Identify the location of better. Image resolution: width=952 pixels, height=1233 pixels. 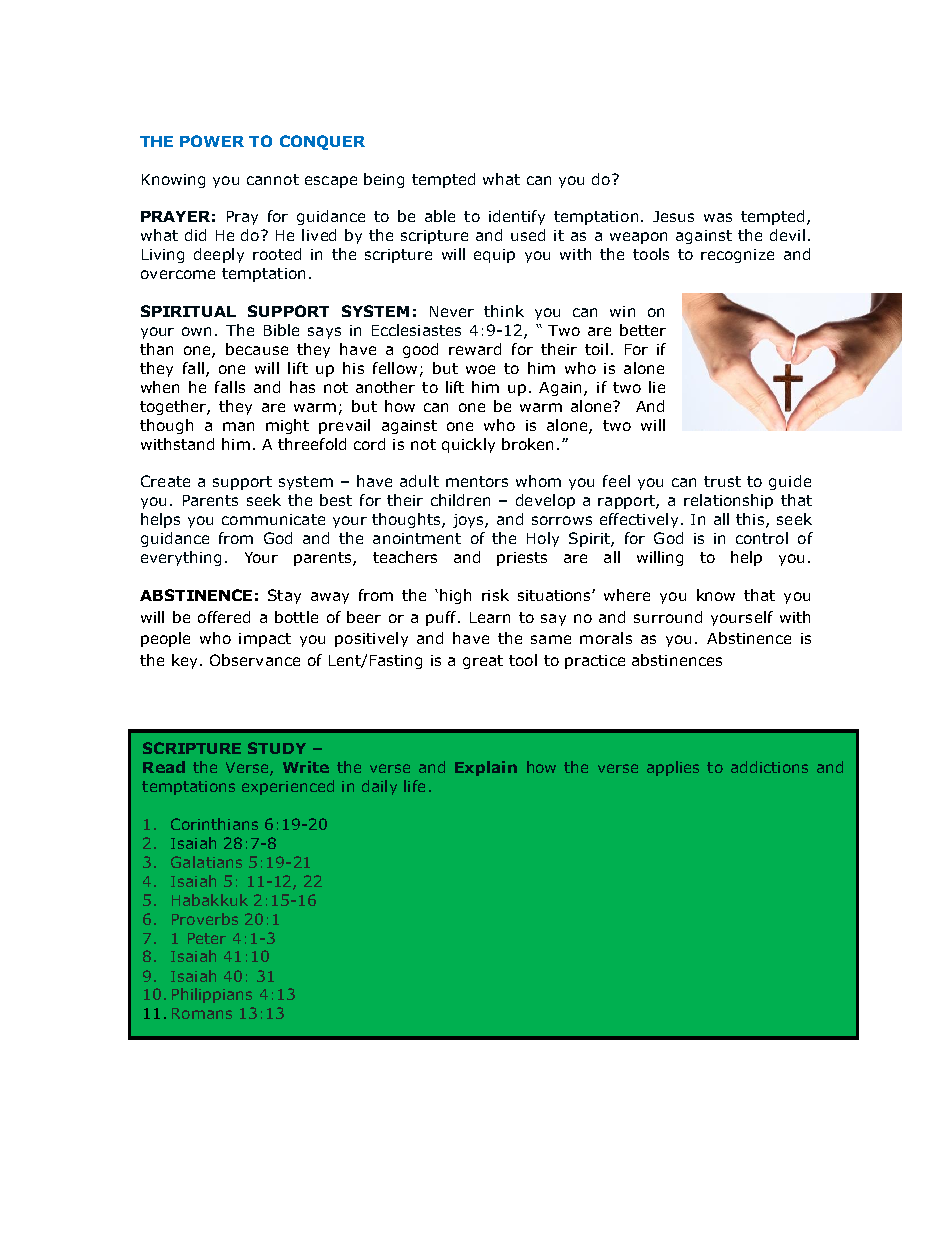
(643, 330).
